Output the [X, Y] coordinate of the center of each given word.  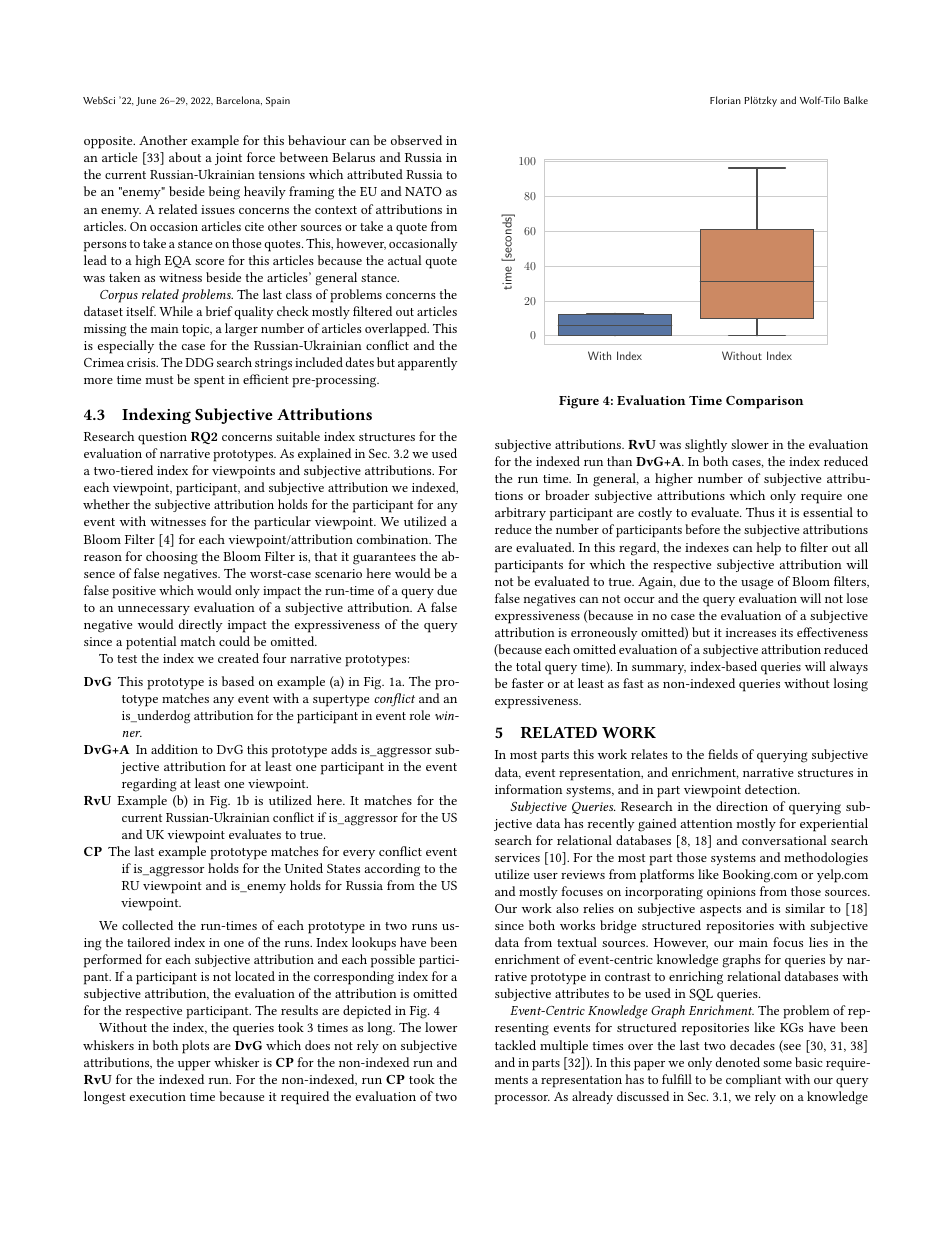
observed [416, 140]
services [517, 857]
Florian [725, 100]
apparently [427, 364]
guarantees [384, 559]
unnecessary [154, 610]
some [777, 1064]
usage [757, 584]
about [185, 157]
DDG [199, 362]
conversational [784, 840]
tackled [515, 1045]
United [304, 868]
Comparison [765, 402]
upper [194, 1066]
